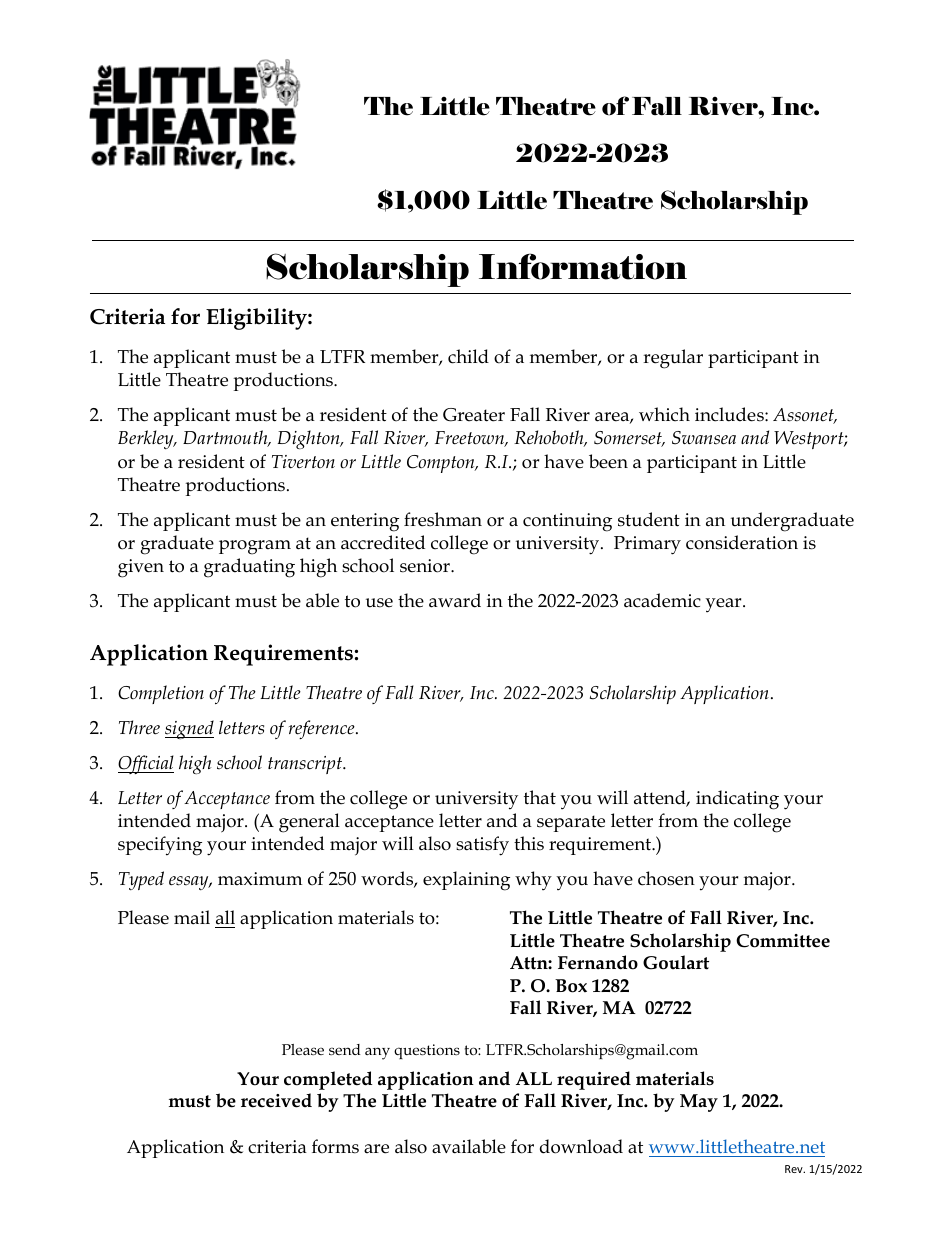 This image has height=1233, width=952. I want to click on reference, so click(323, 729).
